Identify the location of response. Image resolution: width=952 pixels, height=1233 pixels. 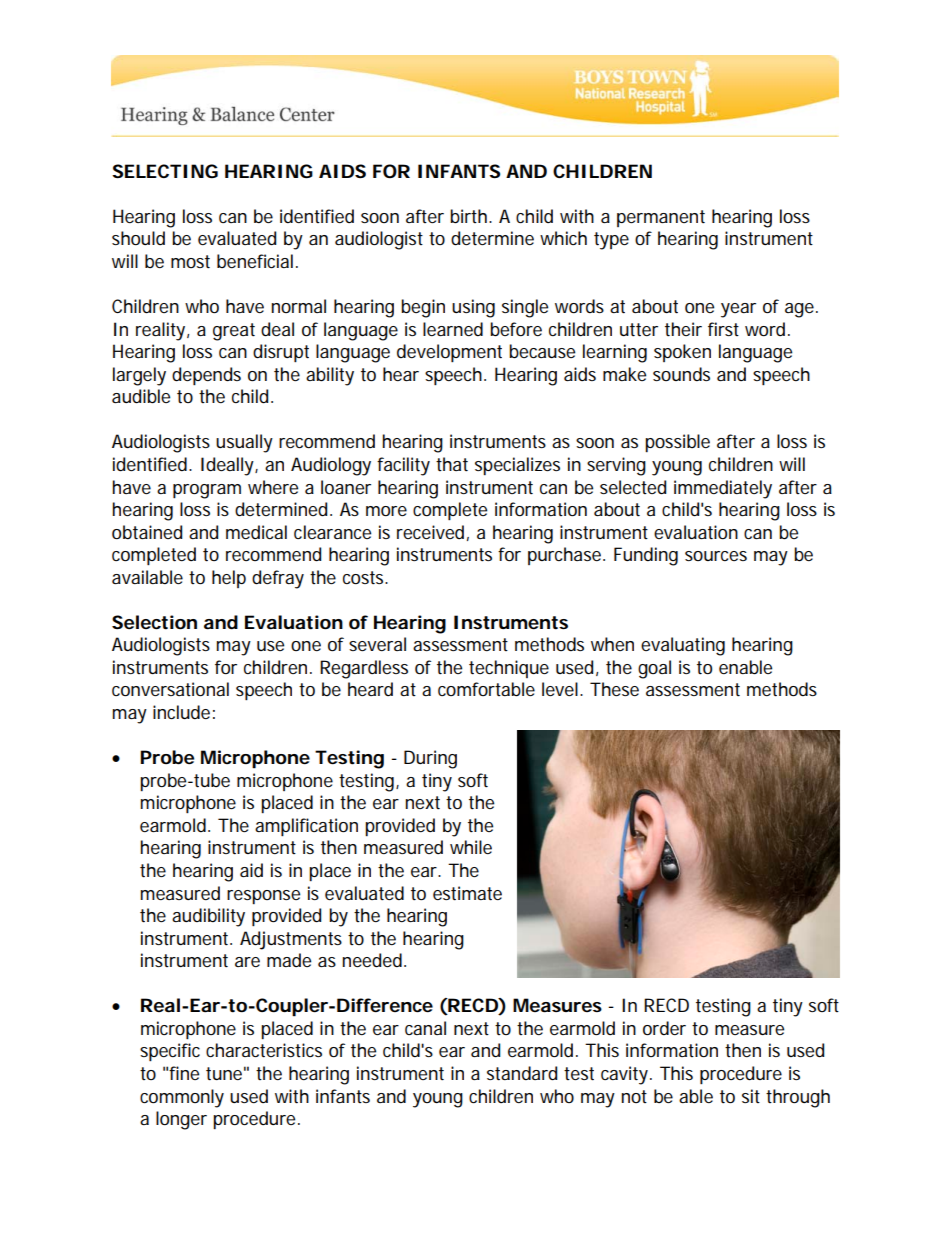
(263, 897).
